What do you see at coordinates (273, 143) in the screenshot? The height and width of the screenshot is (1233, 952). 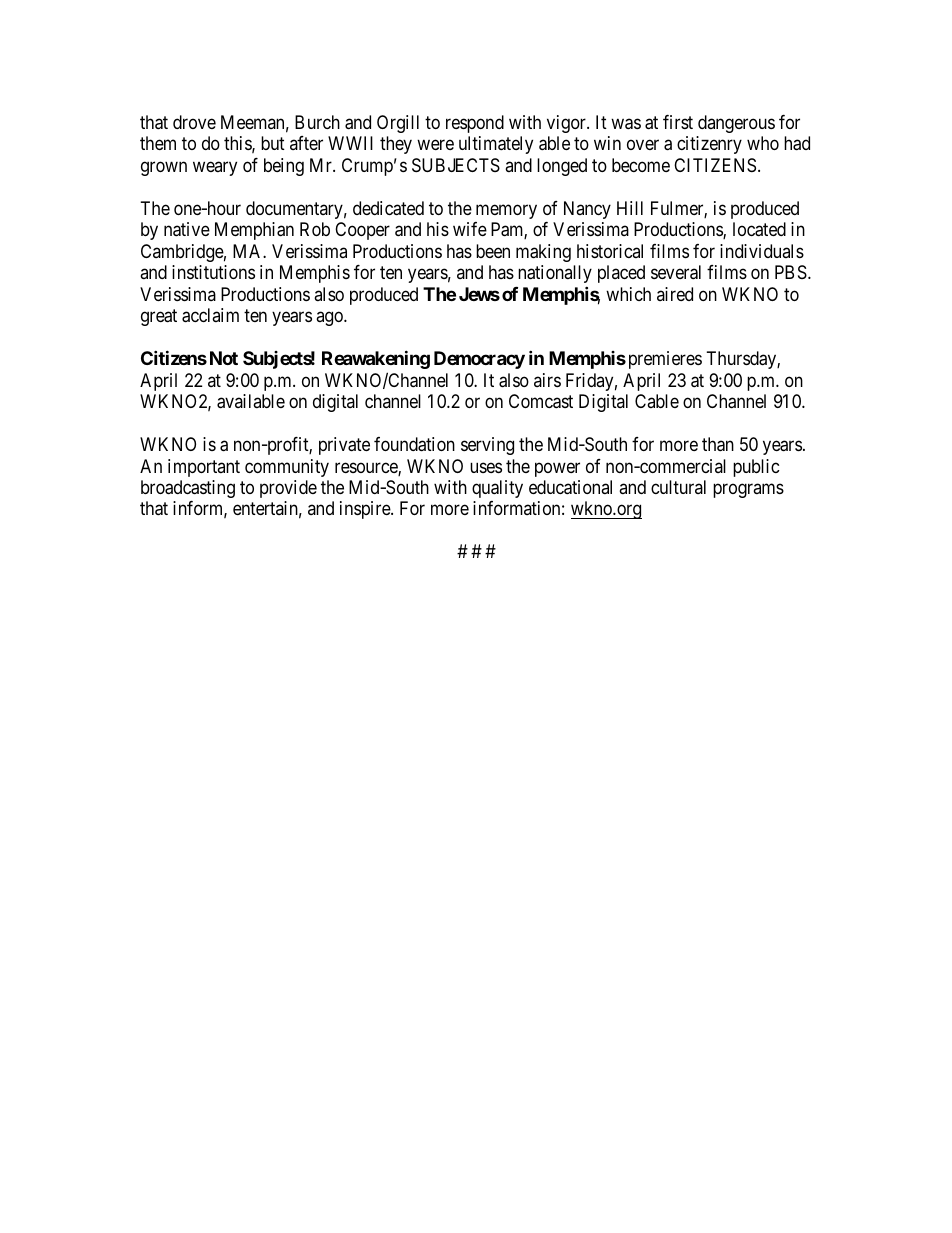 I see `but` at bounding box center [273, 143].
